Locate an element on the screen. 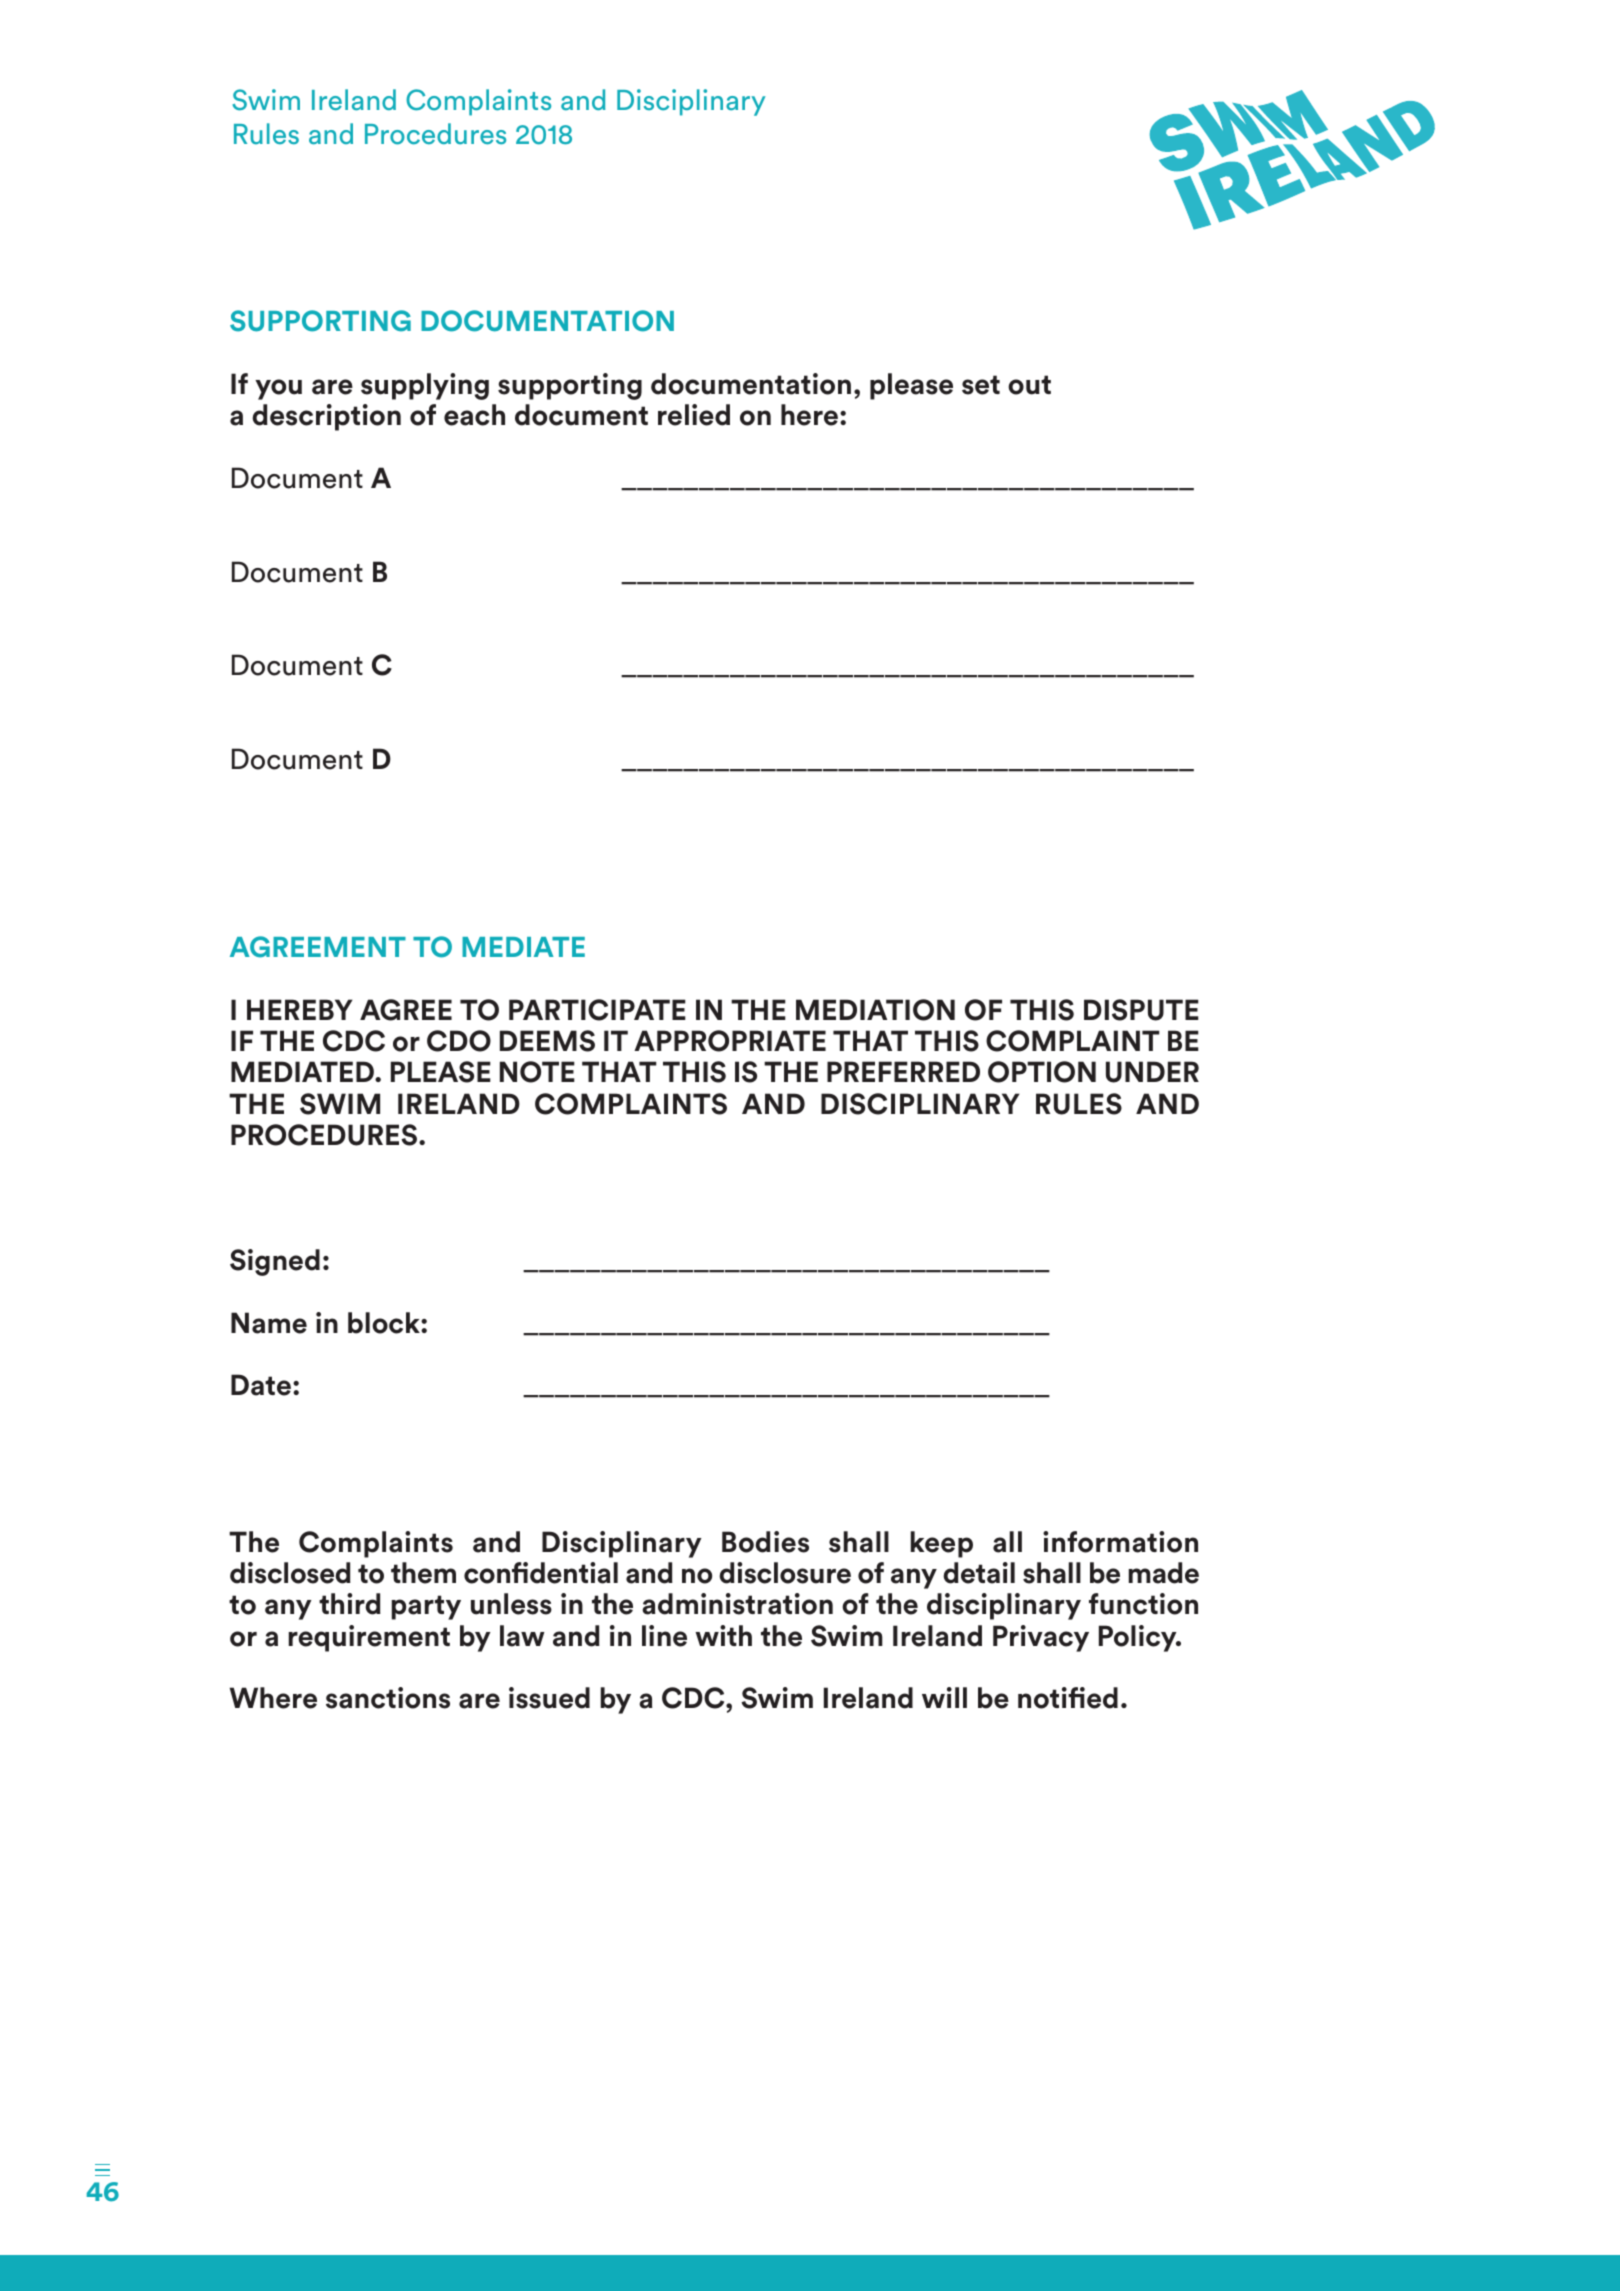 Image resolution: width=1620 pixels, height=2291 pixels. relied is located at coordinates (694, 415).
